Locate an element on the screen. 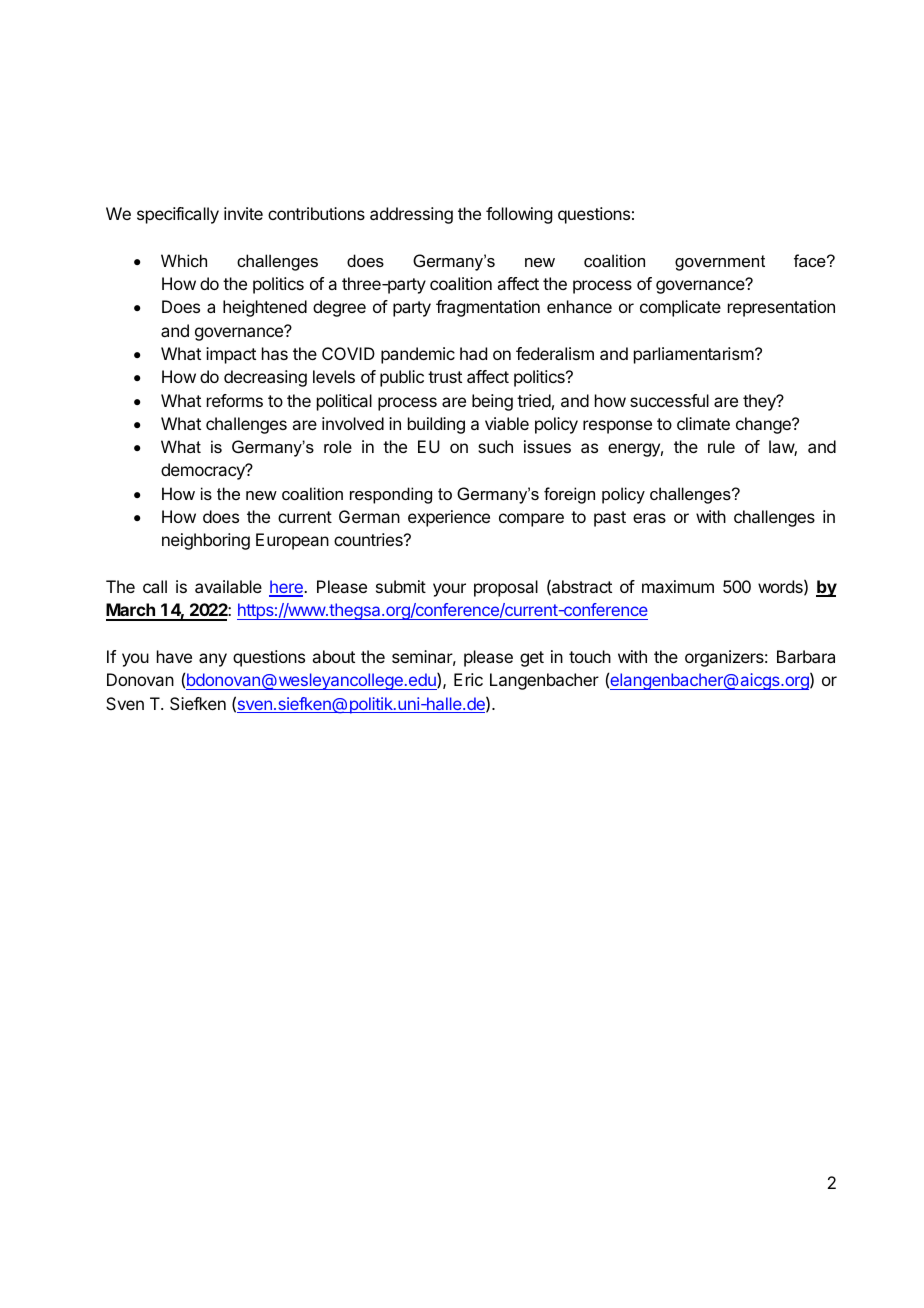 This screenshot has height=1308, width=924. government is located at coordinates (720, 263).
